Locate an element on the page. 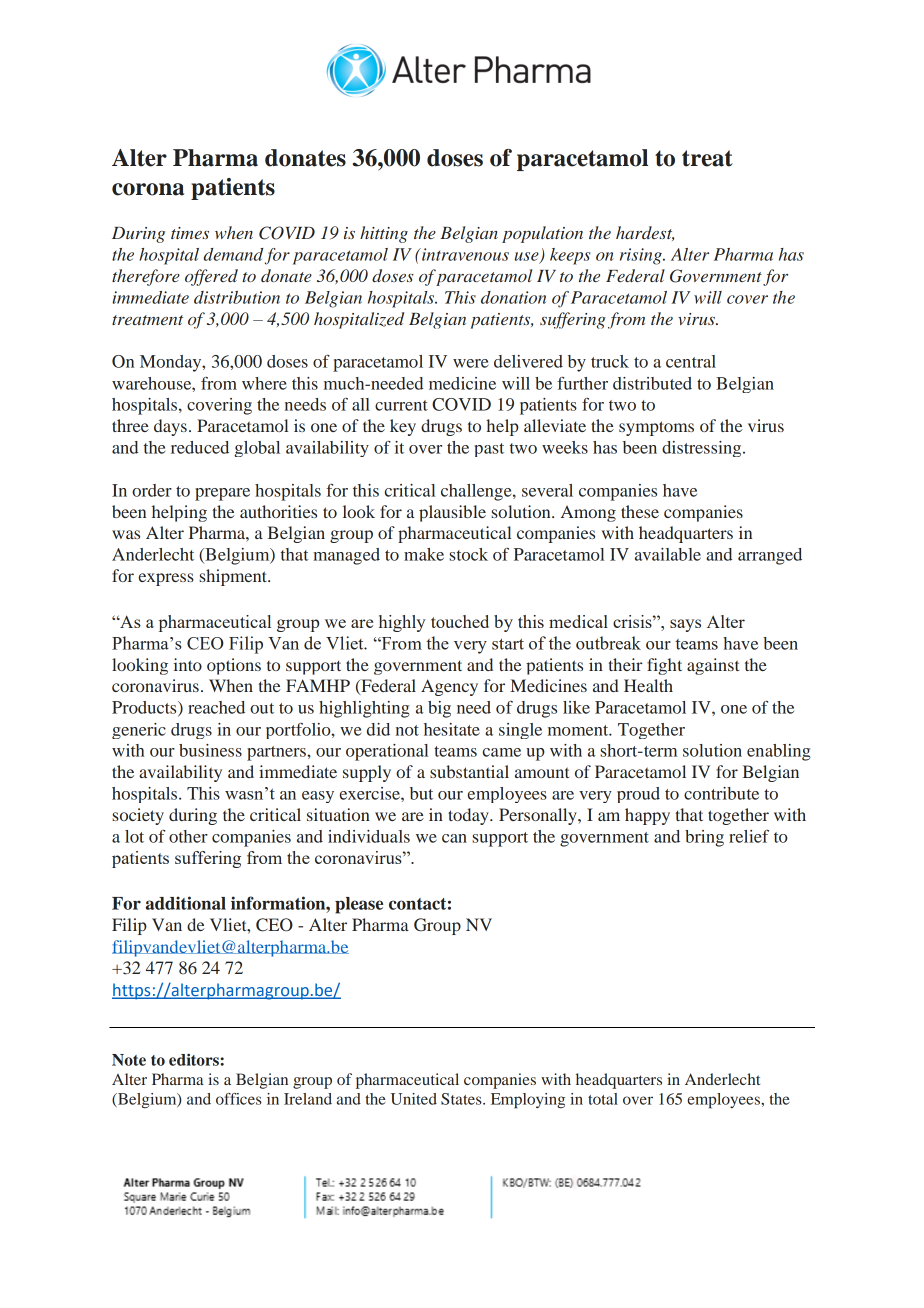  intravenous is located at coordinates (464, 254).
